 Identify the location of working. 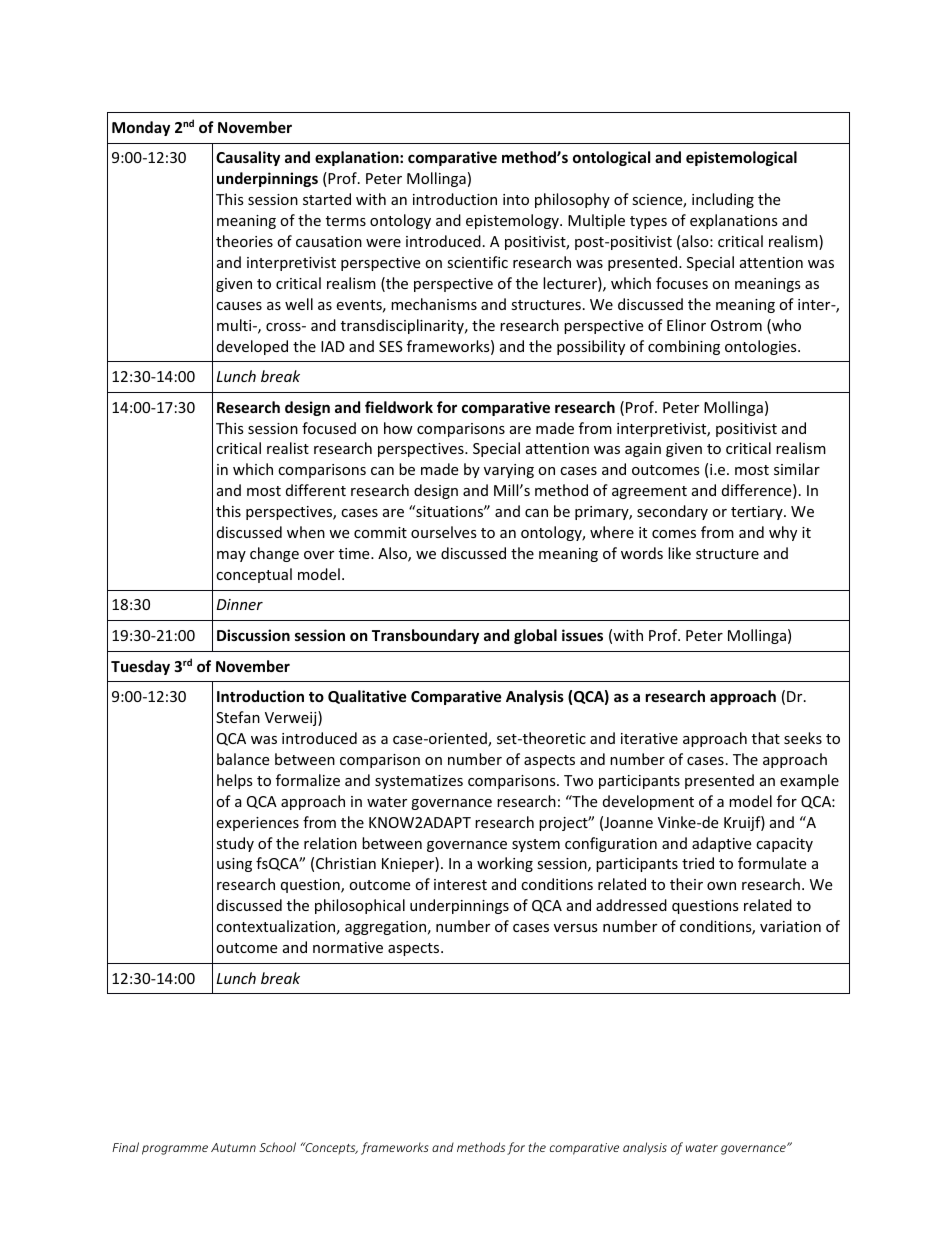
(505, 864).
